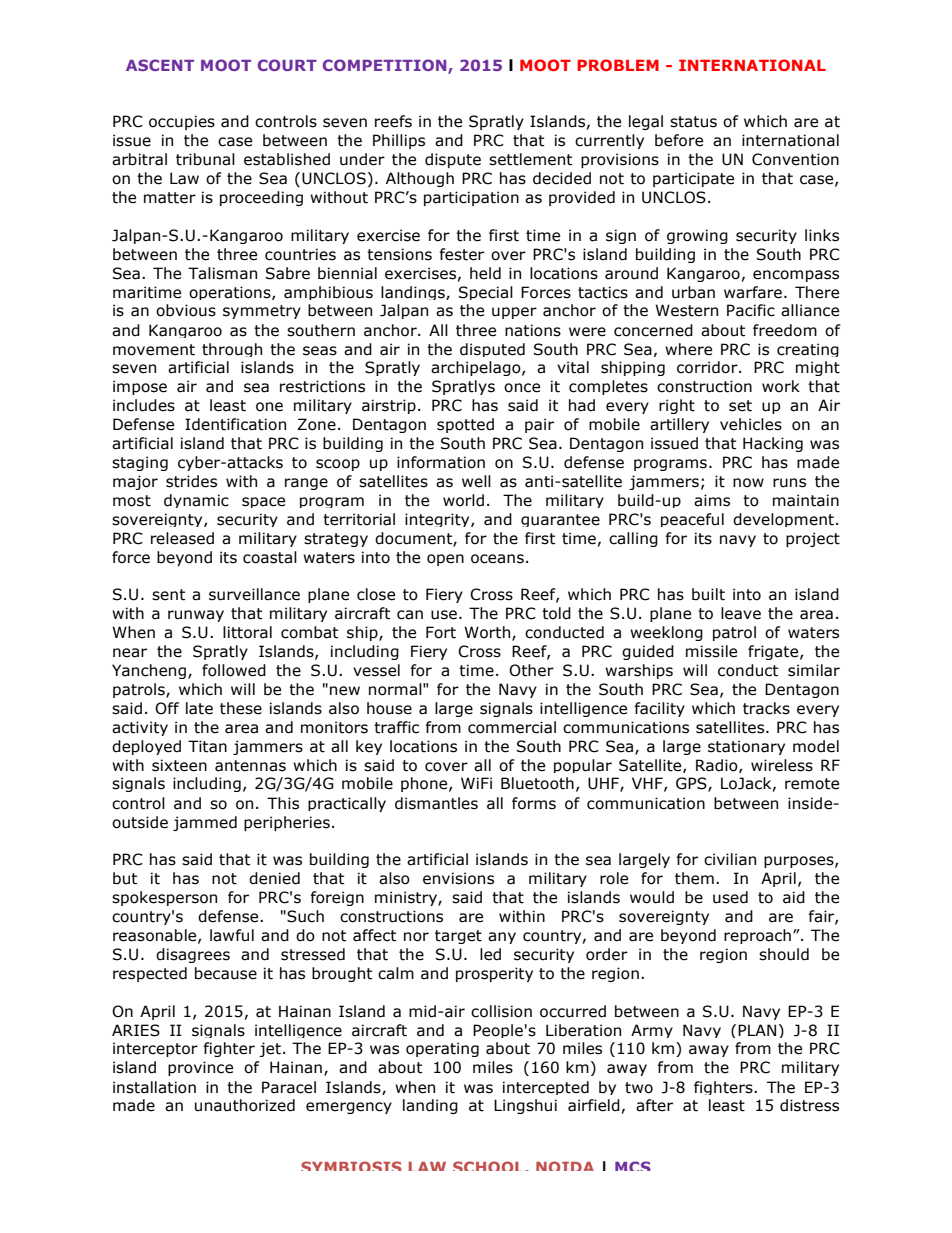 Image resolution: width=952 pixels, height=1233 pixels. What do you see at coordinates (399, 141) in the image?
I see `Phillips` at bounding box center [399, 141].
